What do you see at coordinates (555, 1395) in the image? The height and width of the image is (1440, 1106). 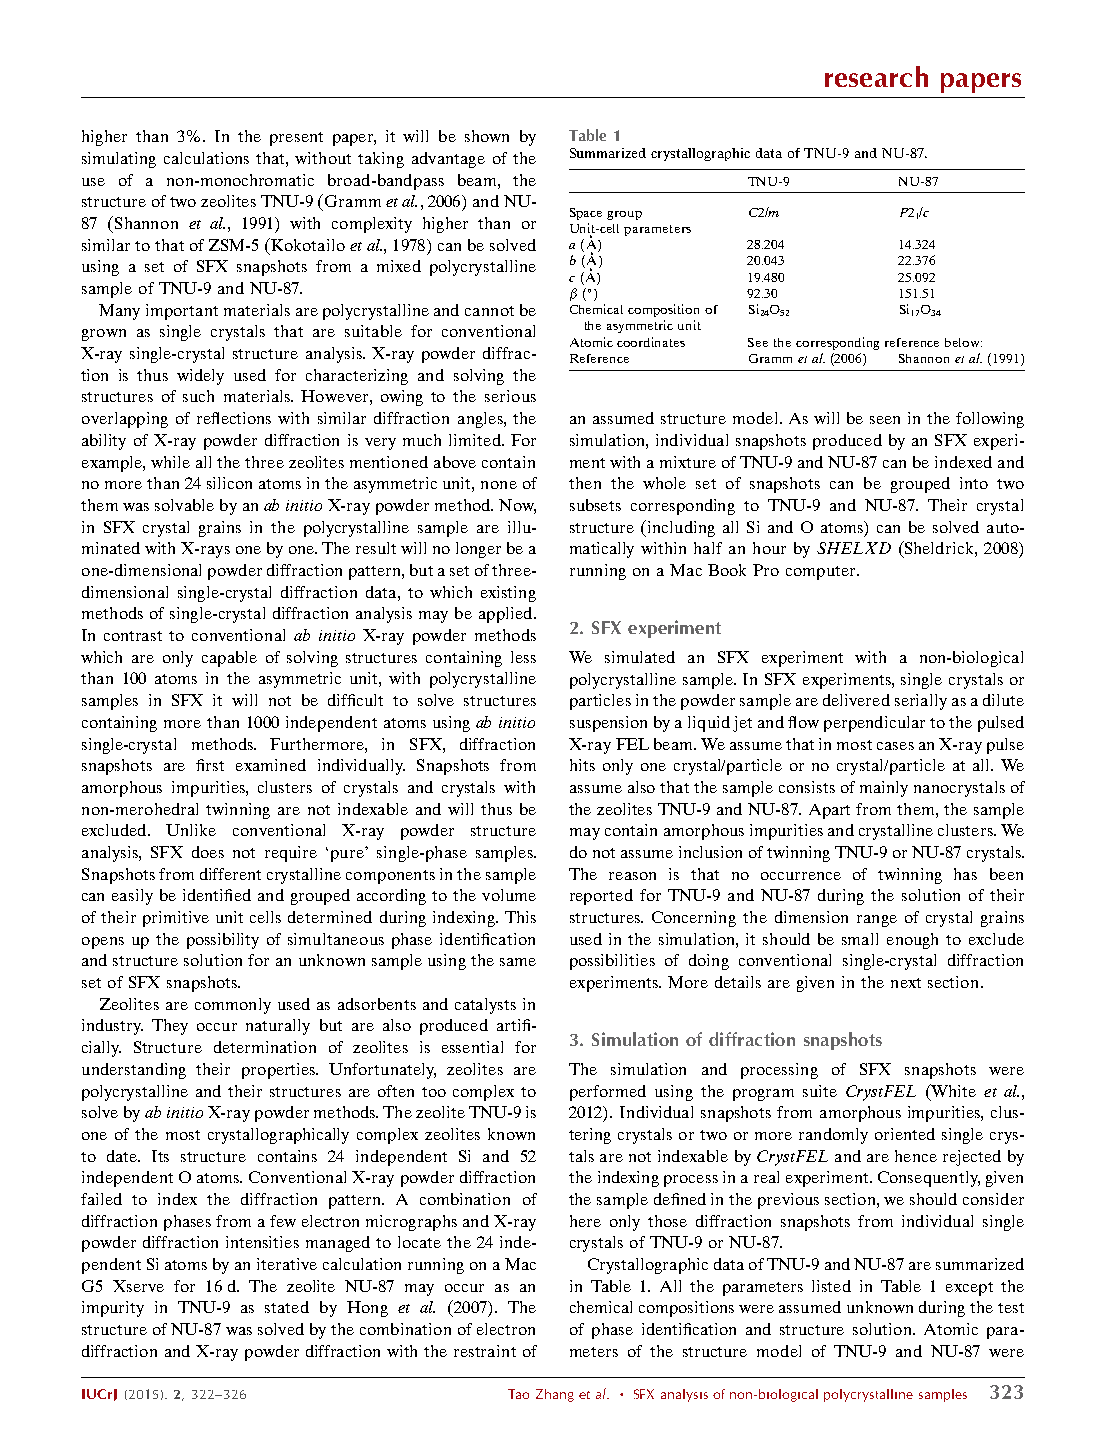 I see `Zhang` at bounding box center [555, 1395].
